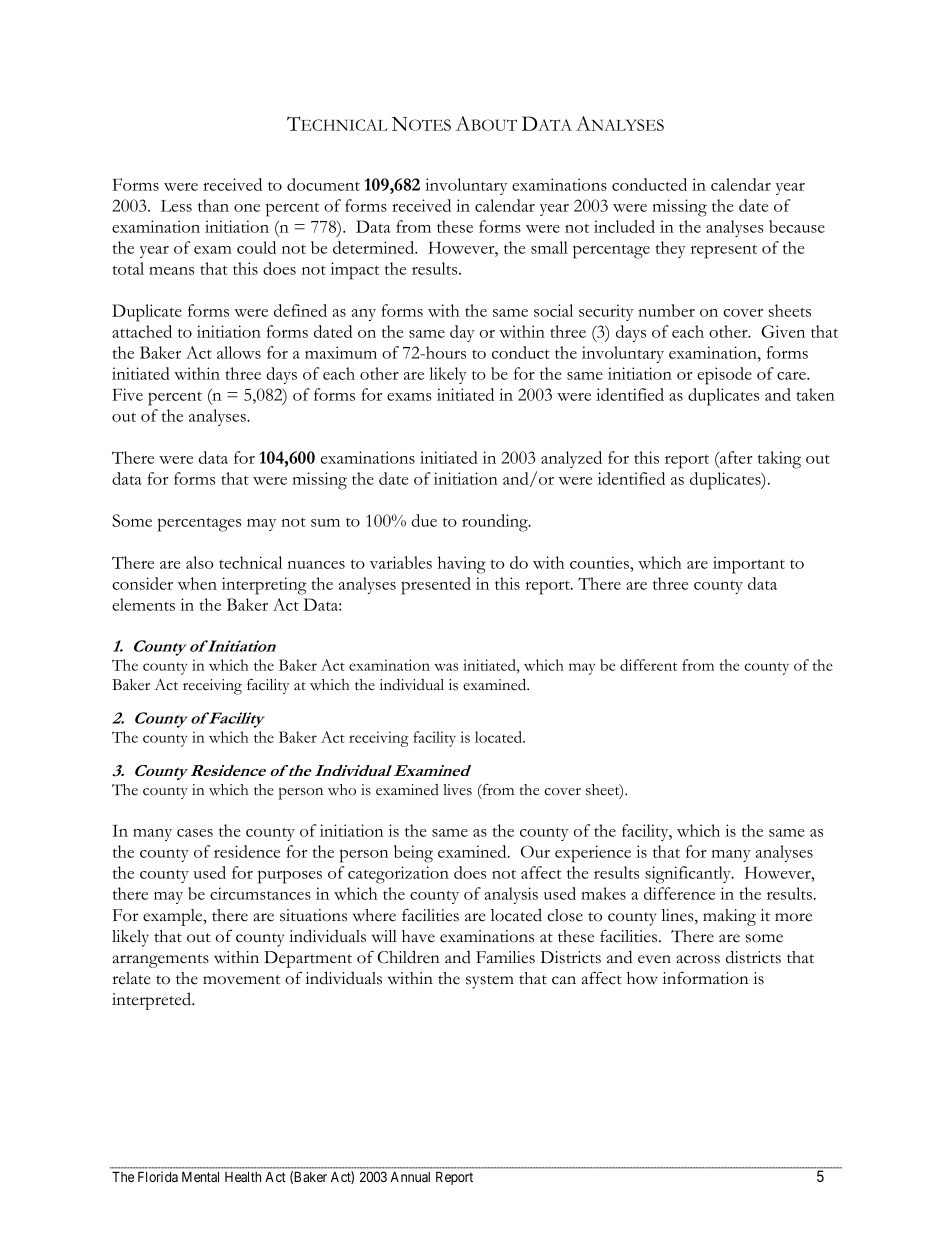  I want to click on Mental, so click(200, 1176).
